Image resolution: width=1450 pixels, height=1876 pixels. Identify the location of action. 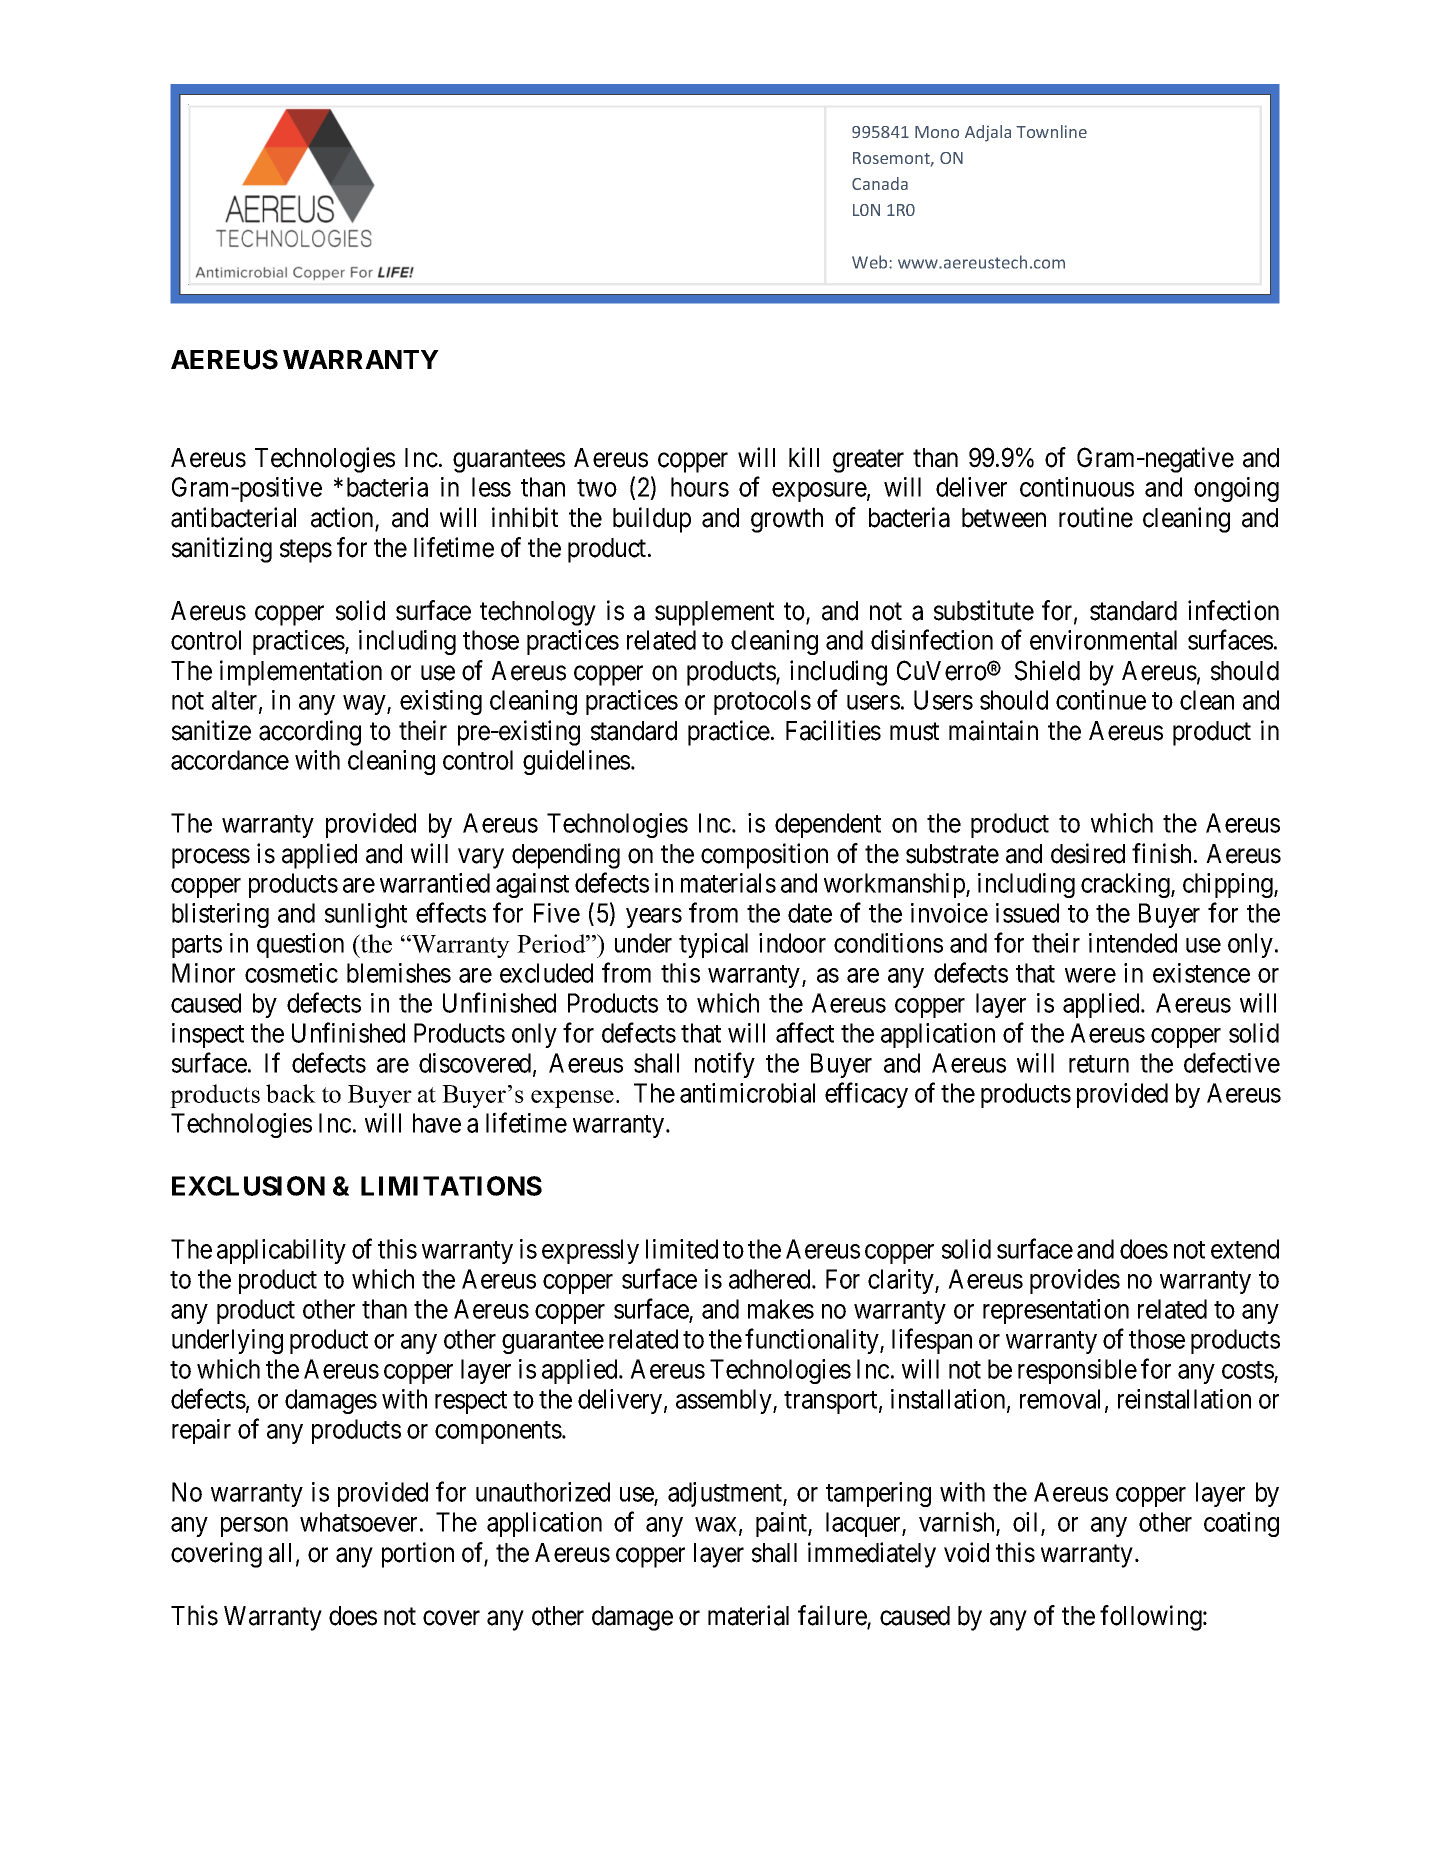
(343, 518).
